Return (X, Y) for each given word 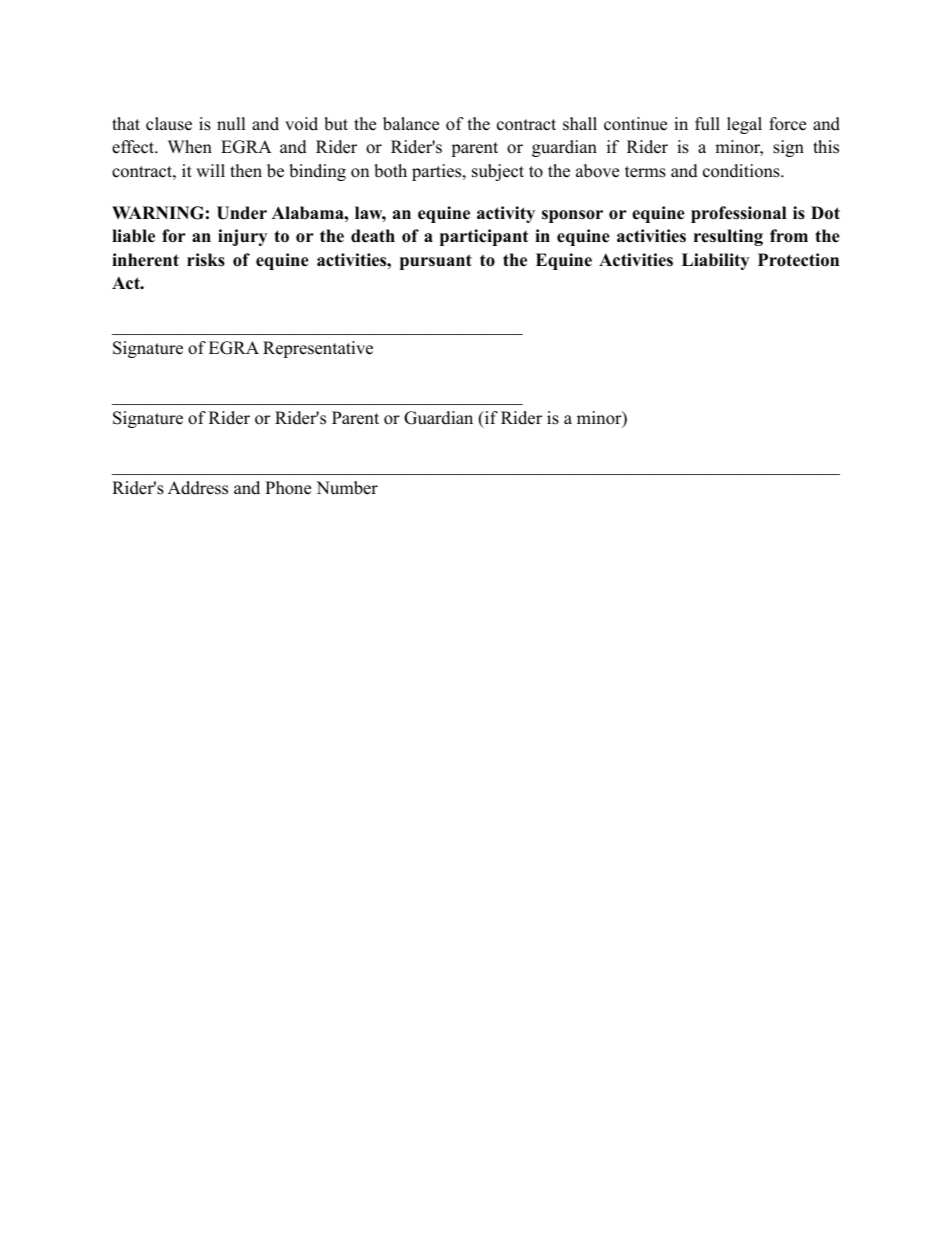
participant (484, 237)
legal (744, 125)
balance (411, 124)
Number (347, 488)
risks (206, 260)
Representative (318, 349)
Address (198, 488)
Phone (288, 488)
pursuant (436, 262)
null (231, 124)
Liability (715, 261)
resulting (728, 237)
